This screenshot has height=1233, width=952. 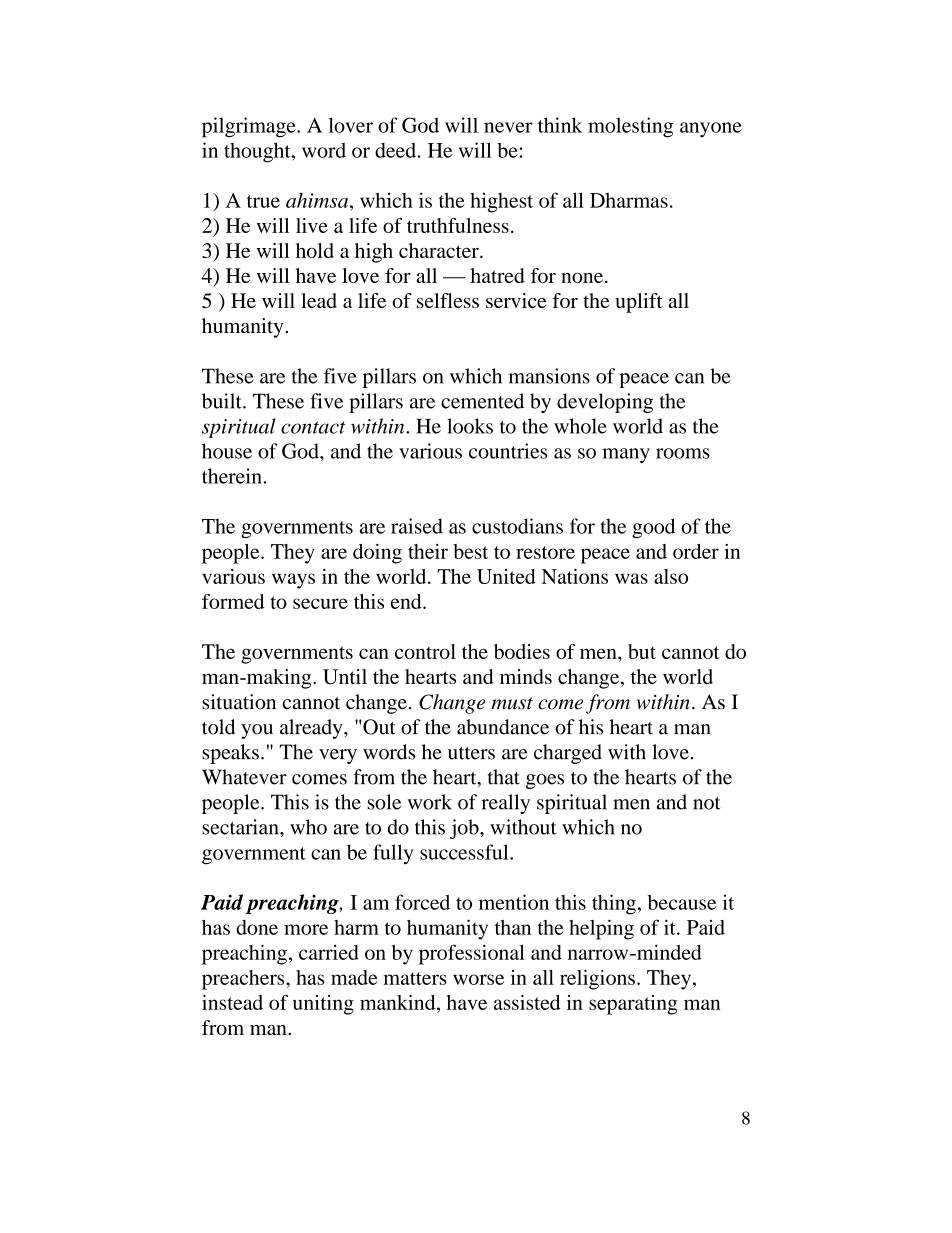 I want to click on worse, so click(x=478, y=979).
